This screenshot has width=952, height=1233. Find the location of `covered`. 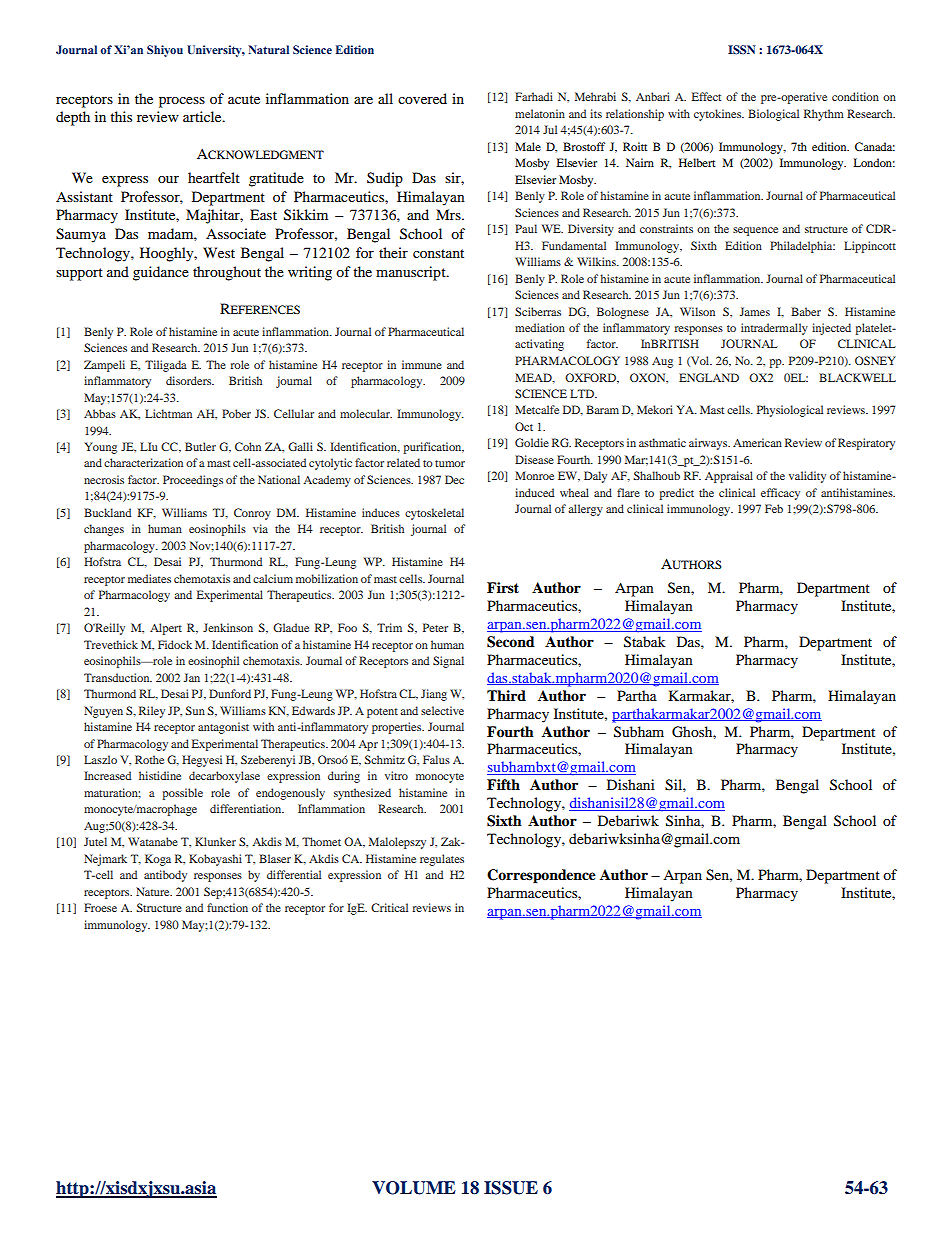

covered is located at coordinates (422, 98).
